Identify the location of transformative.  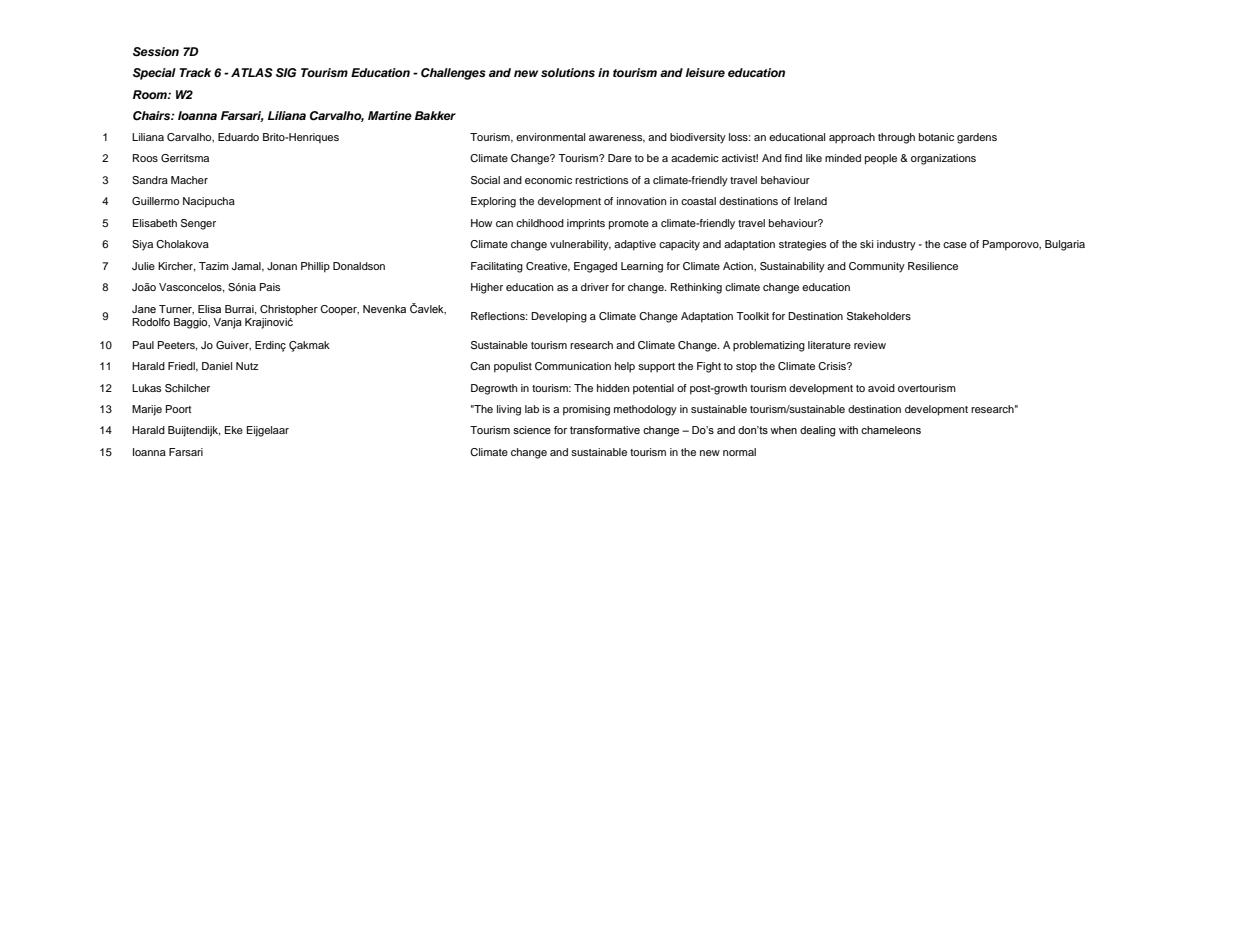
(605, 430).
